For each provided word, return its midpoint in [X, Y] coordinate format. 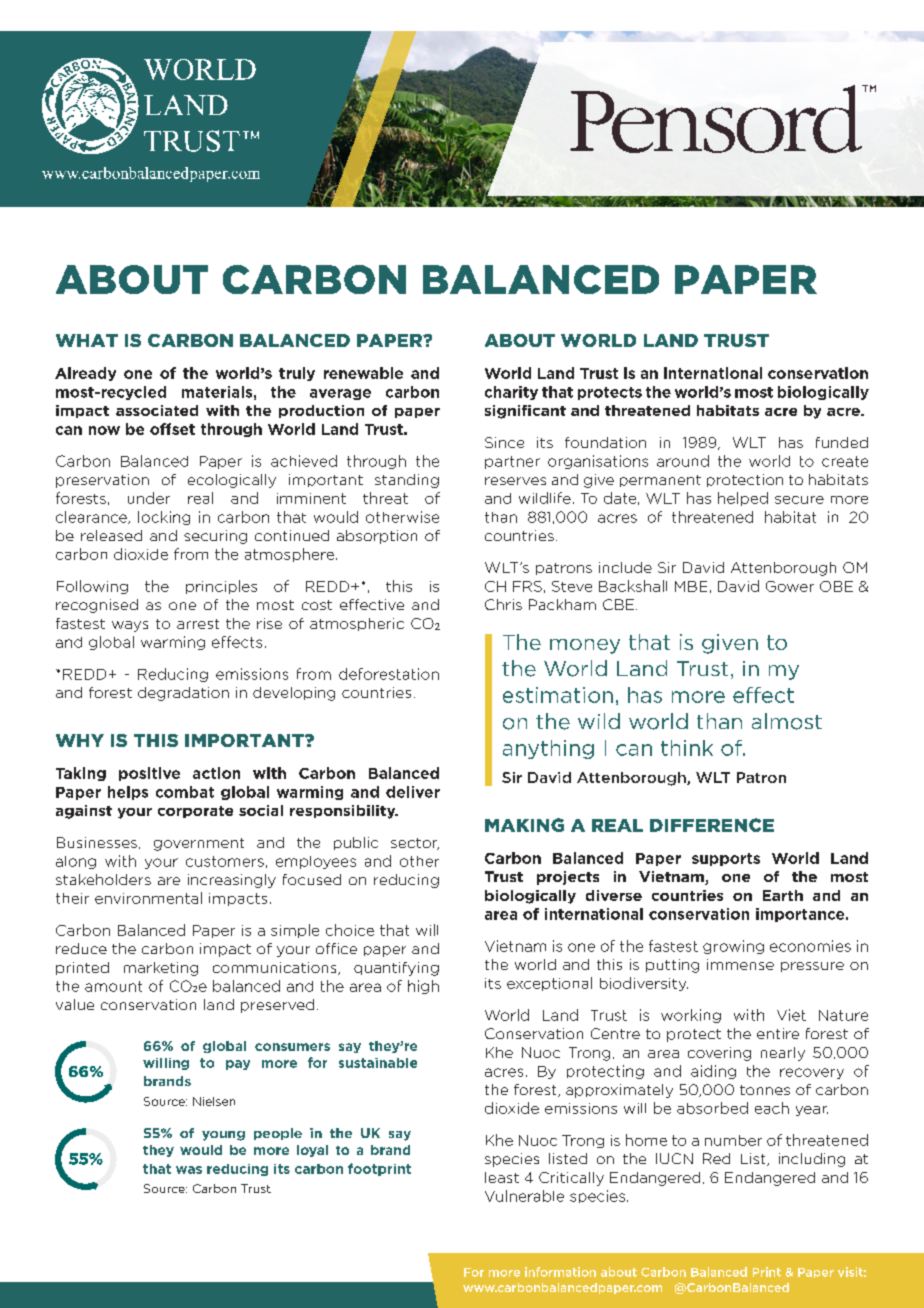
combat [185, 792]
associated [157, 410]
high [423, 987]
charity [511, 393]
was [189, 1170]
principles [221, 587]
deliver [413, 792]
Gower [790, 586]
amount [113, 986]
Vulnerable [524, 1196]
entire [778, 1033]
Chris [503, 604]
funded [842, 442]
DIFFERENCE [712, 825]
